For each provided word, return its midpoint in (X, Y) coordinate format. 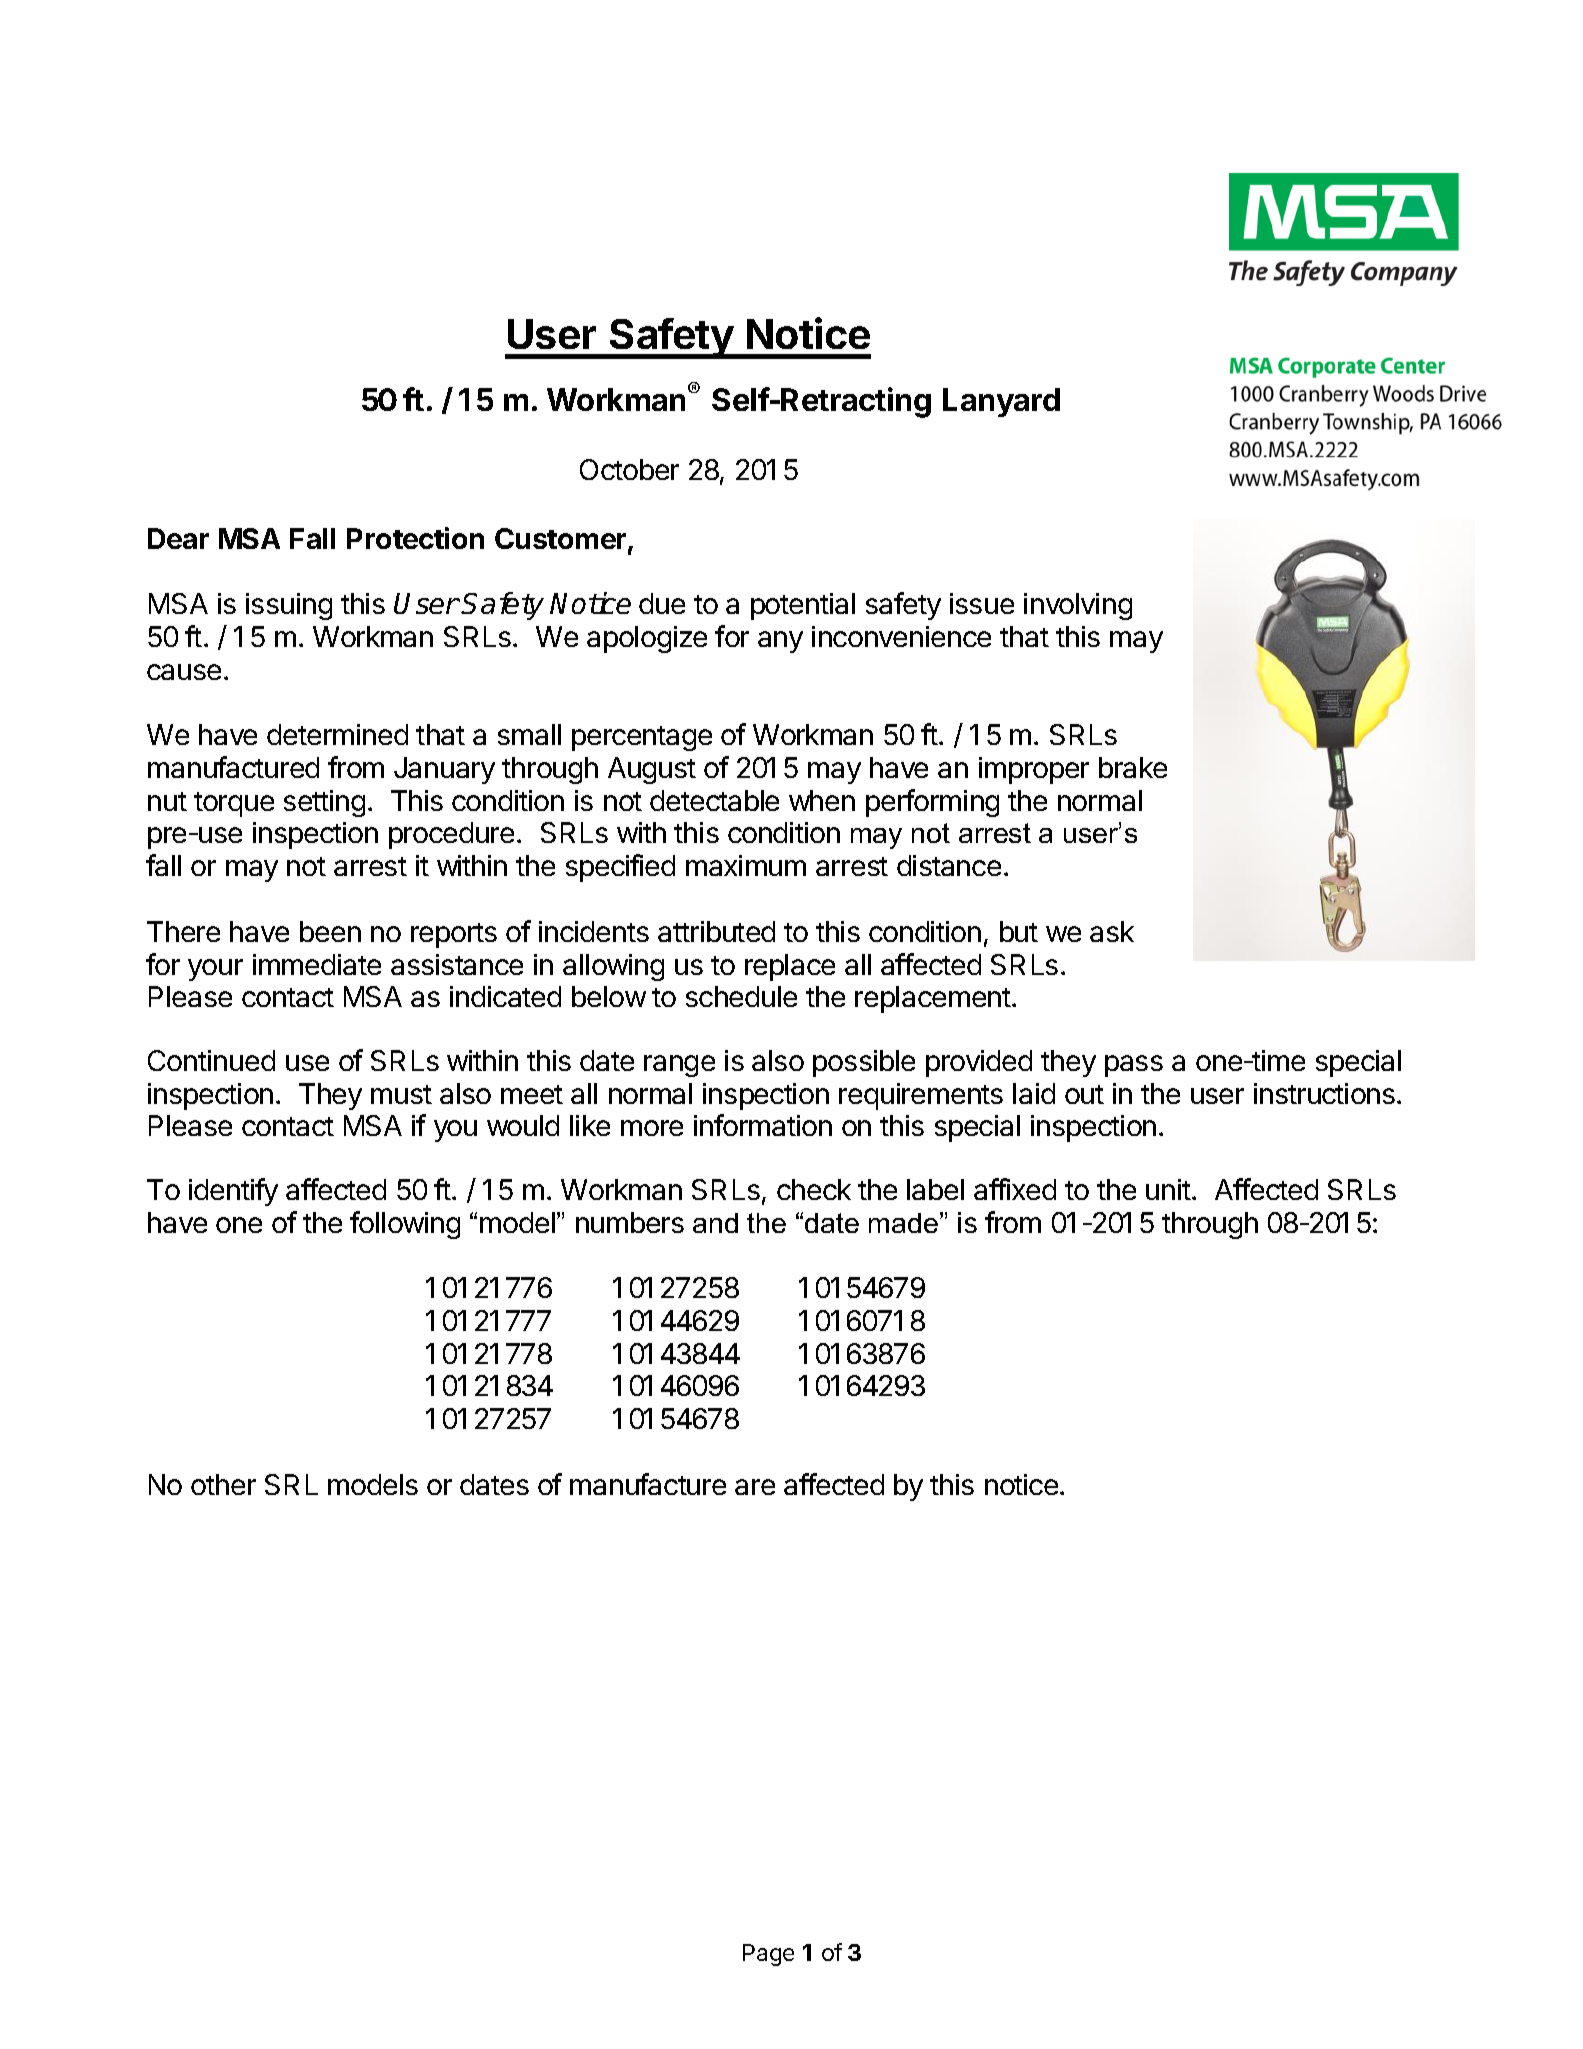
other (223, 1484)
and (715, 1223)
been (330, 931)
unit (1168, 1189)
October (629, 469)
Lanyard (1001, 402)
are (755, 1487)
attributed (716, 931)
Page (768, 1955)
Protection (415, 538)
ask (1112, 931)
